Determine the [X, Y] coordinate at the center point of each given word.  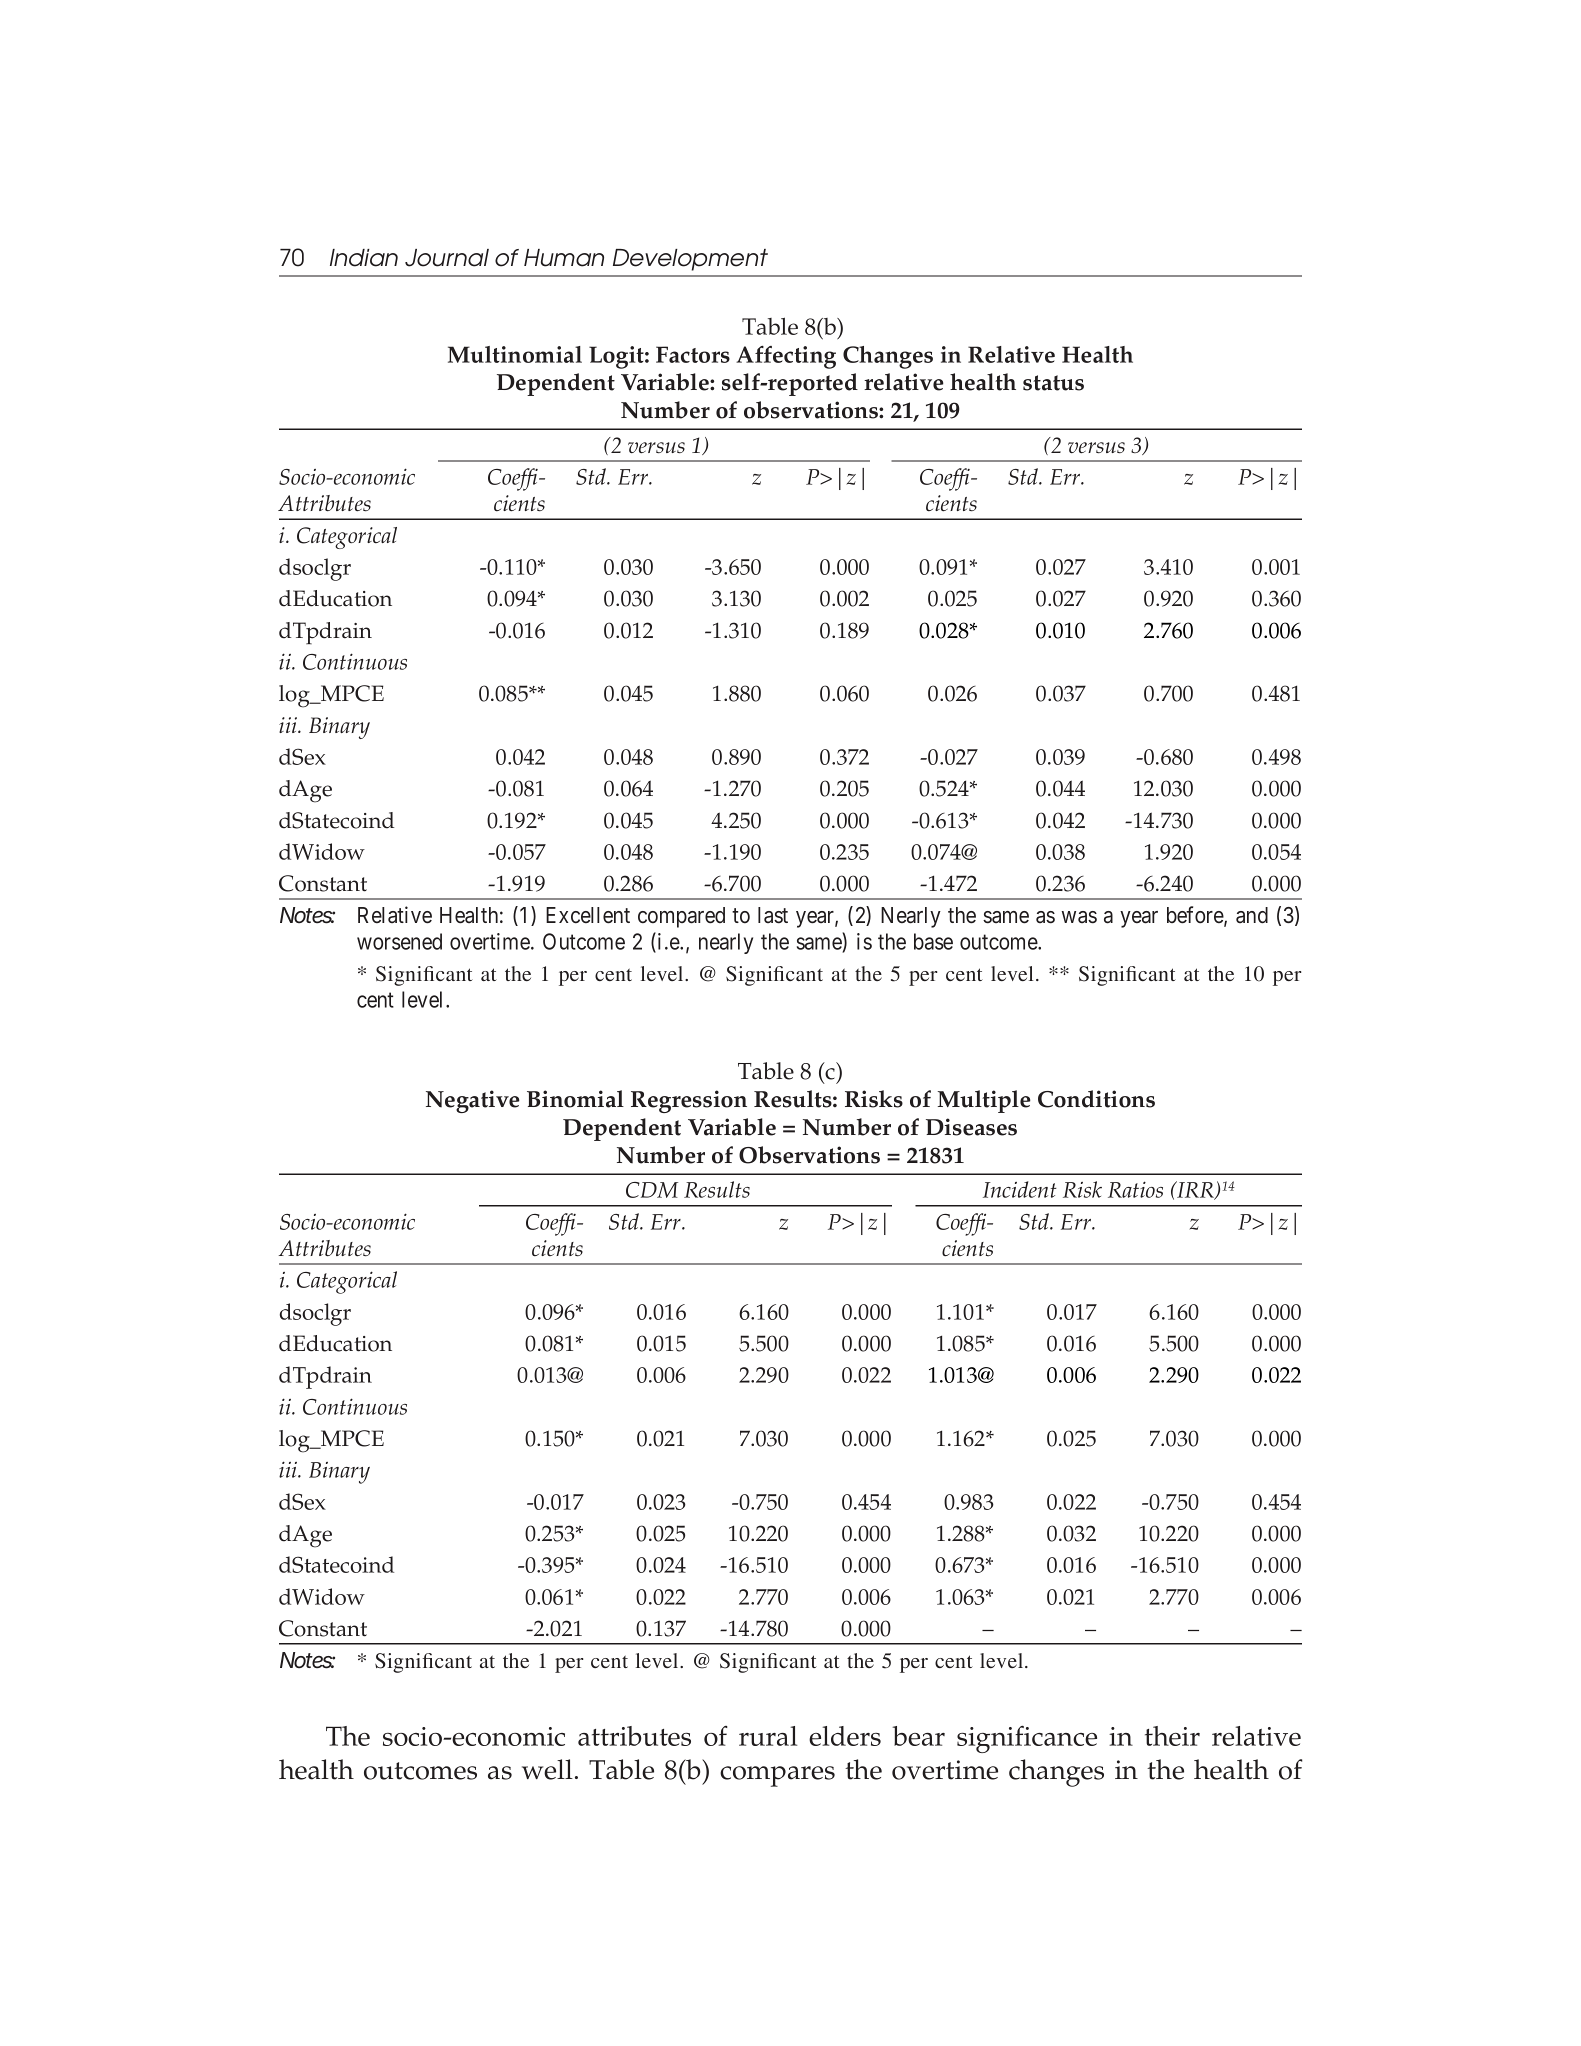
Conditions [1096, 1099]
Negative [473, 1101]
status [1053, 383]
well [547, 1769]
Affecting [786, 357]
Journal [447, 258]
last [773, 915]
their [1172, 1736]
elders [845, 1736]
